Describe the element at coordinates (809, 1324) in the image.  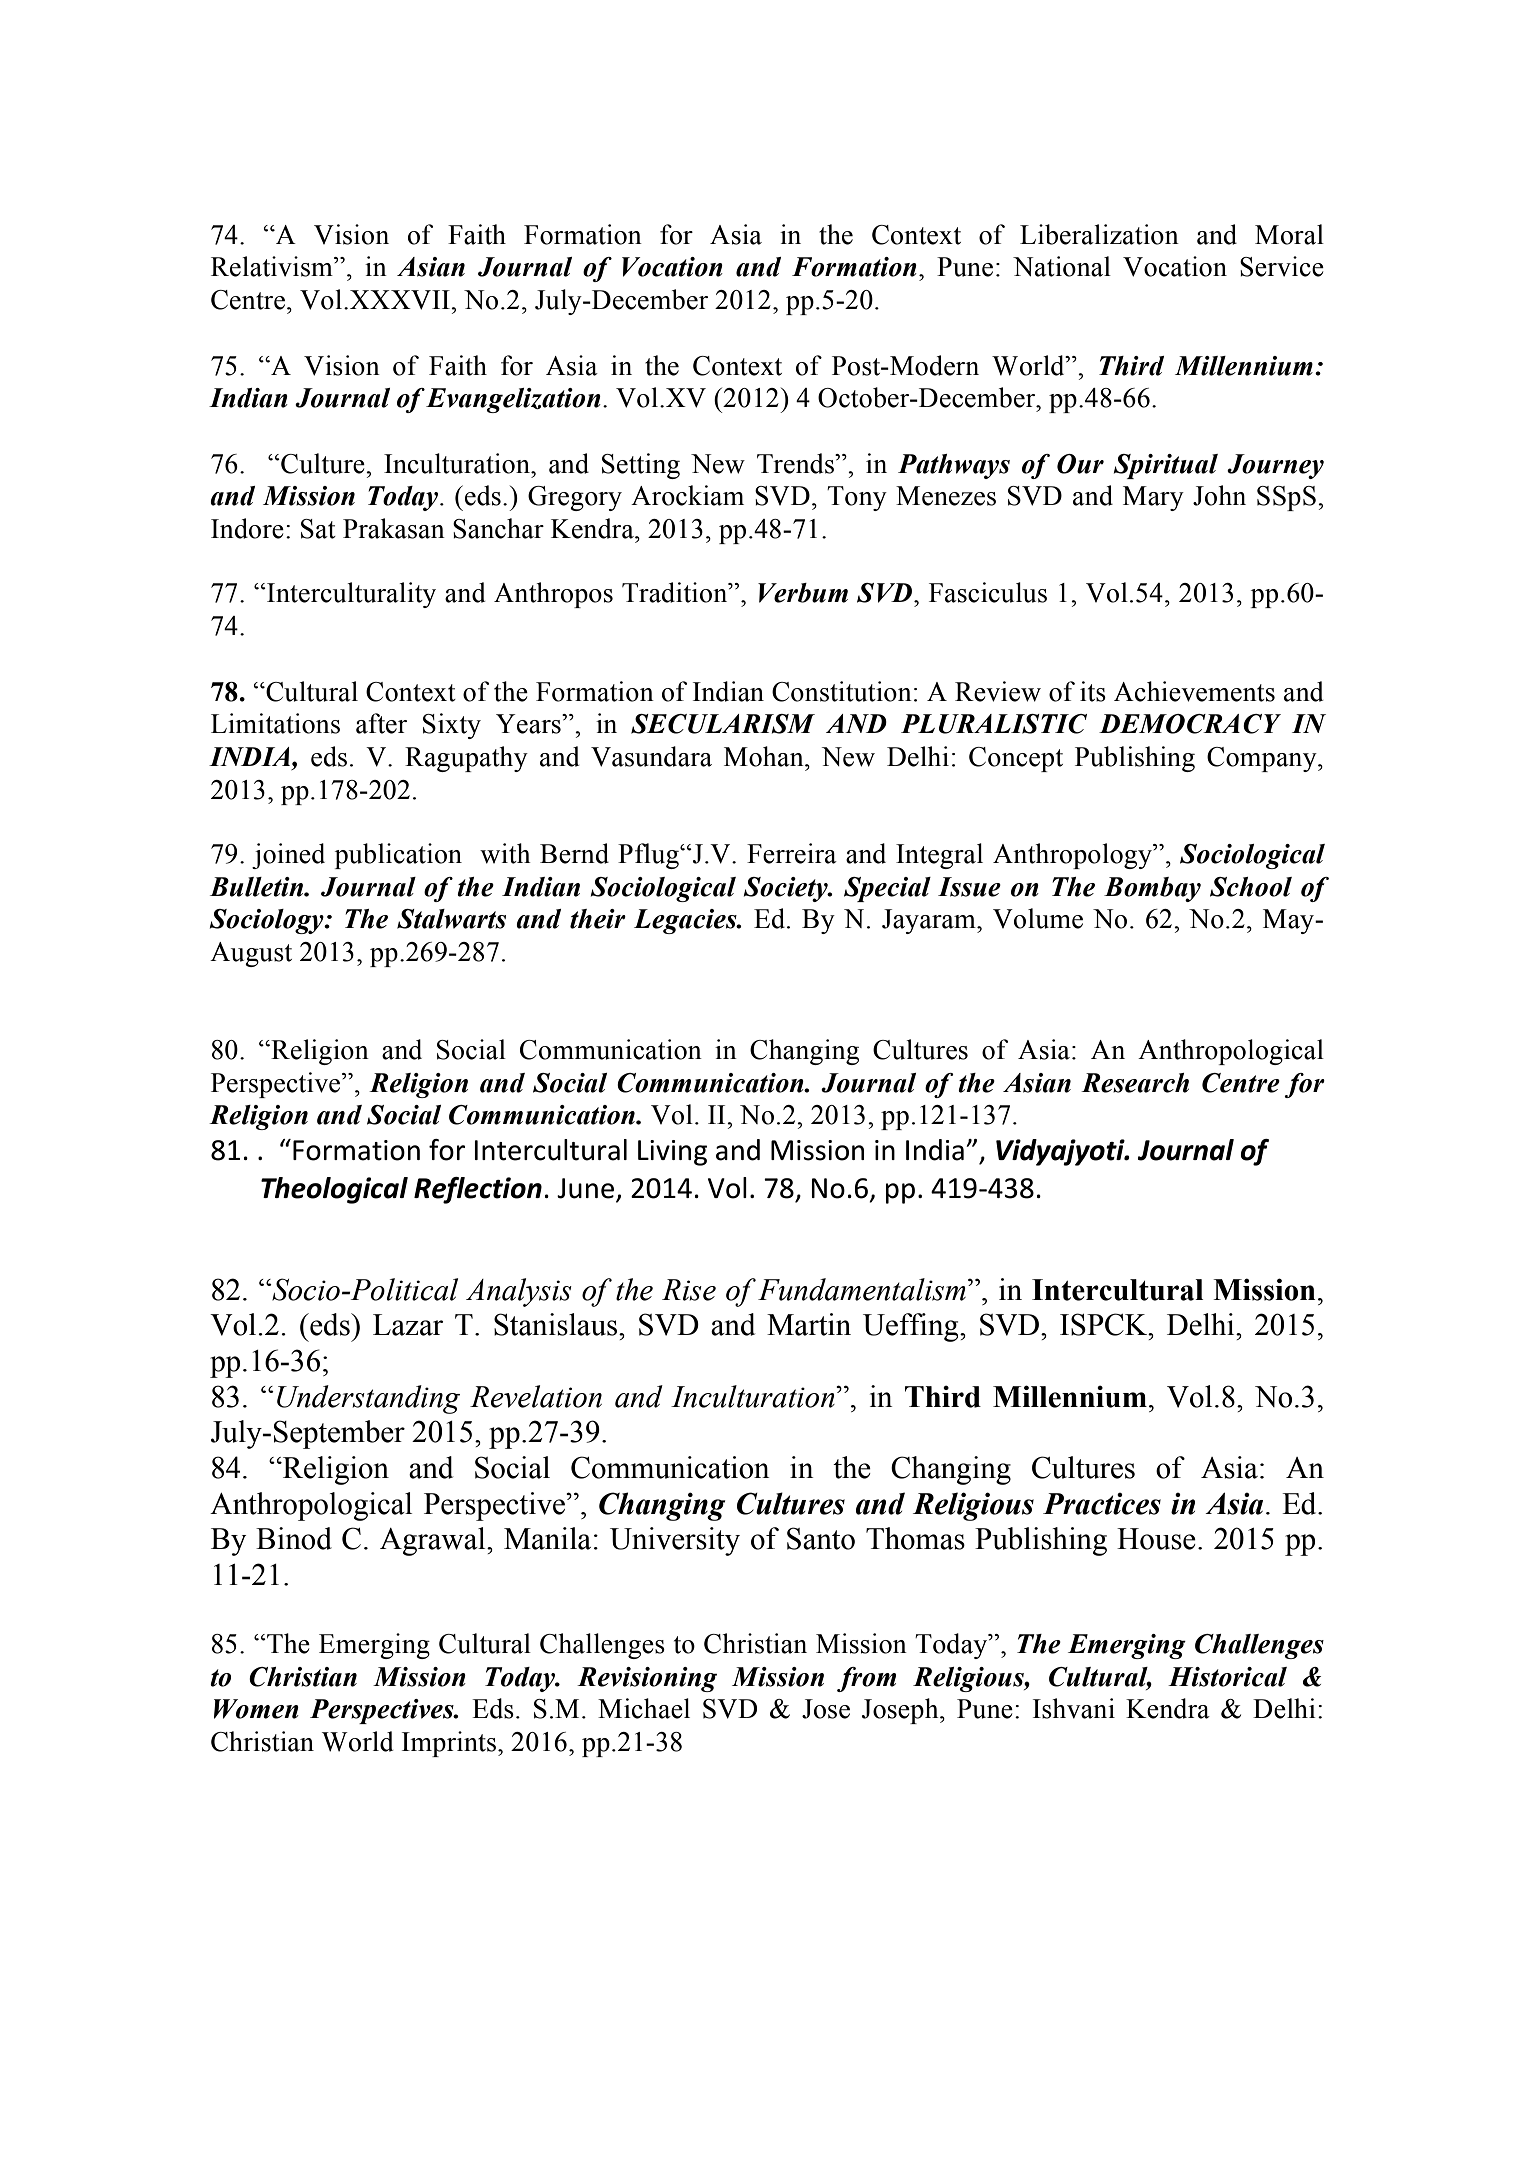
I see `Martin` at that location.
